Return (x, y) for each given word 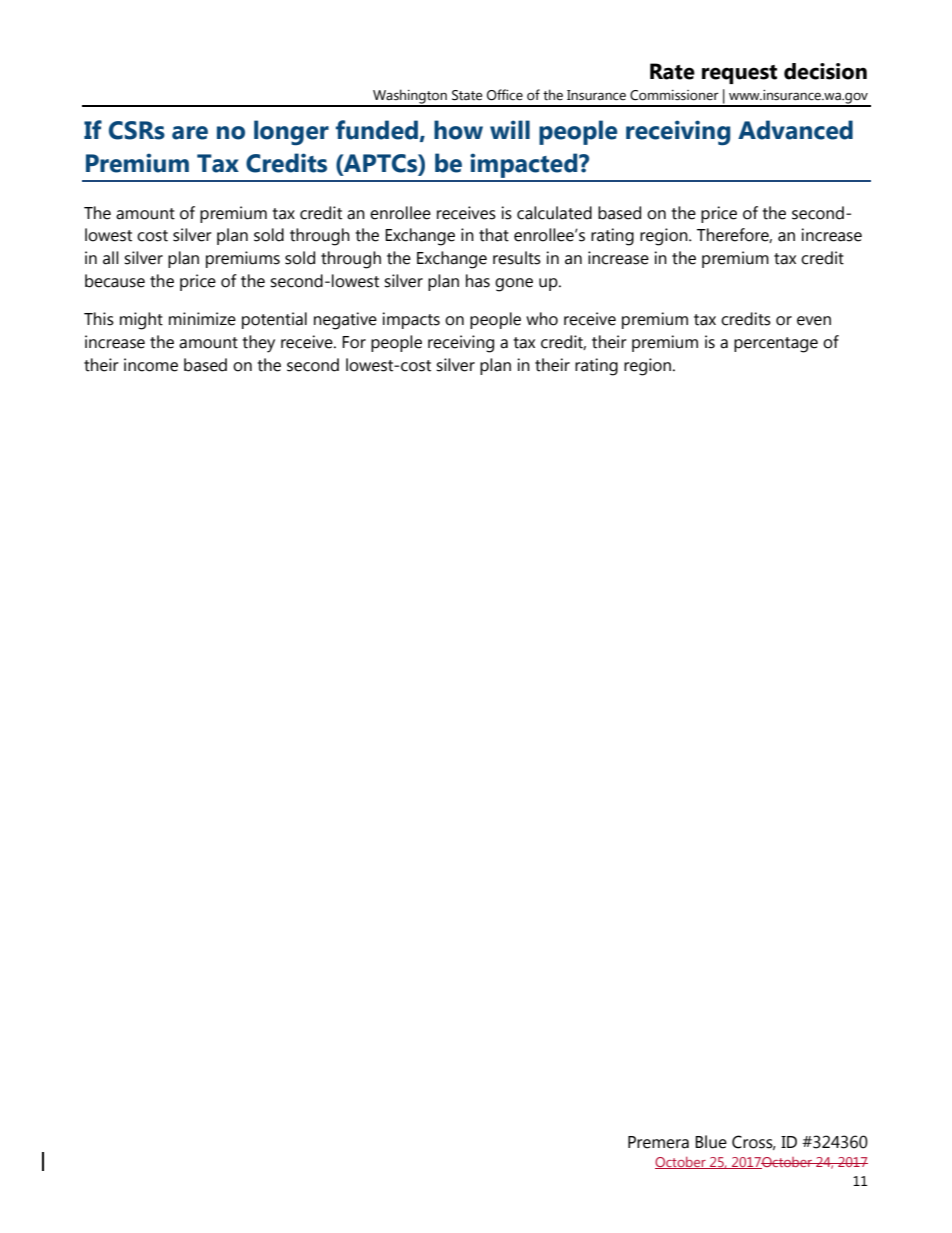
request (739, 74)
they (258, 344)
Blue (711, 1142)
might (141, 321)
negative (345, 321)
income (151, 365)
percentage (776, 345)
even (814, 321)
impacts (411, 320)
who (542, 319)
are (190, 133)
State (467, 95)
